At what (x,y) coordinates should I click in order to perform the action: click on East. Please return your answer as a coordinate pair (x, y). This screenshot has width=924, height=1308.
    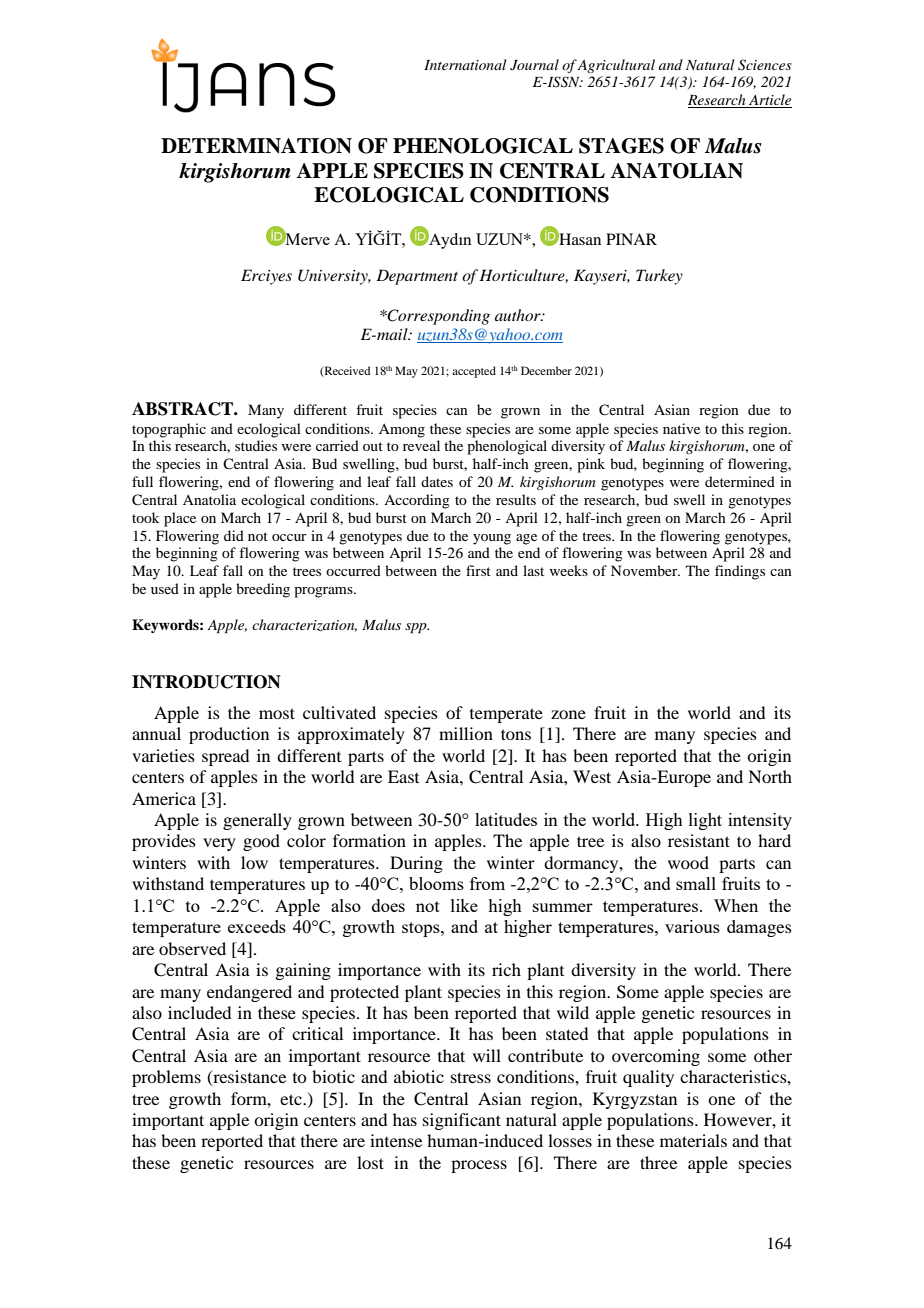
    Looking at the image, I should click on (403, 776).
